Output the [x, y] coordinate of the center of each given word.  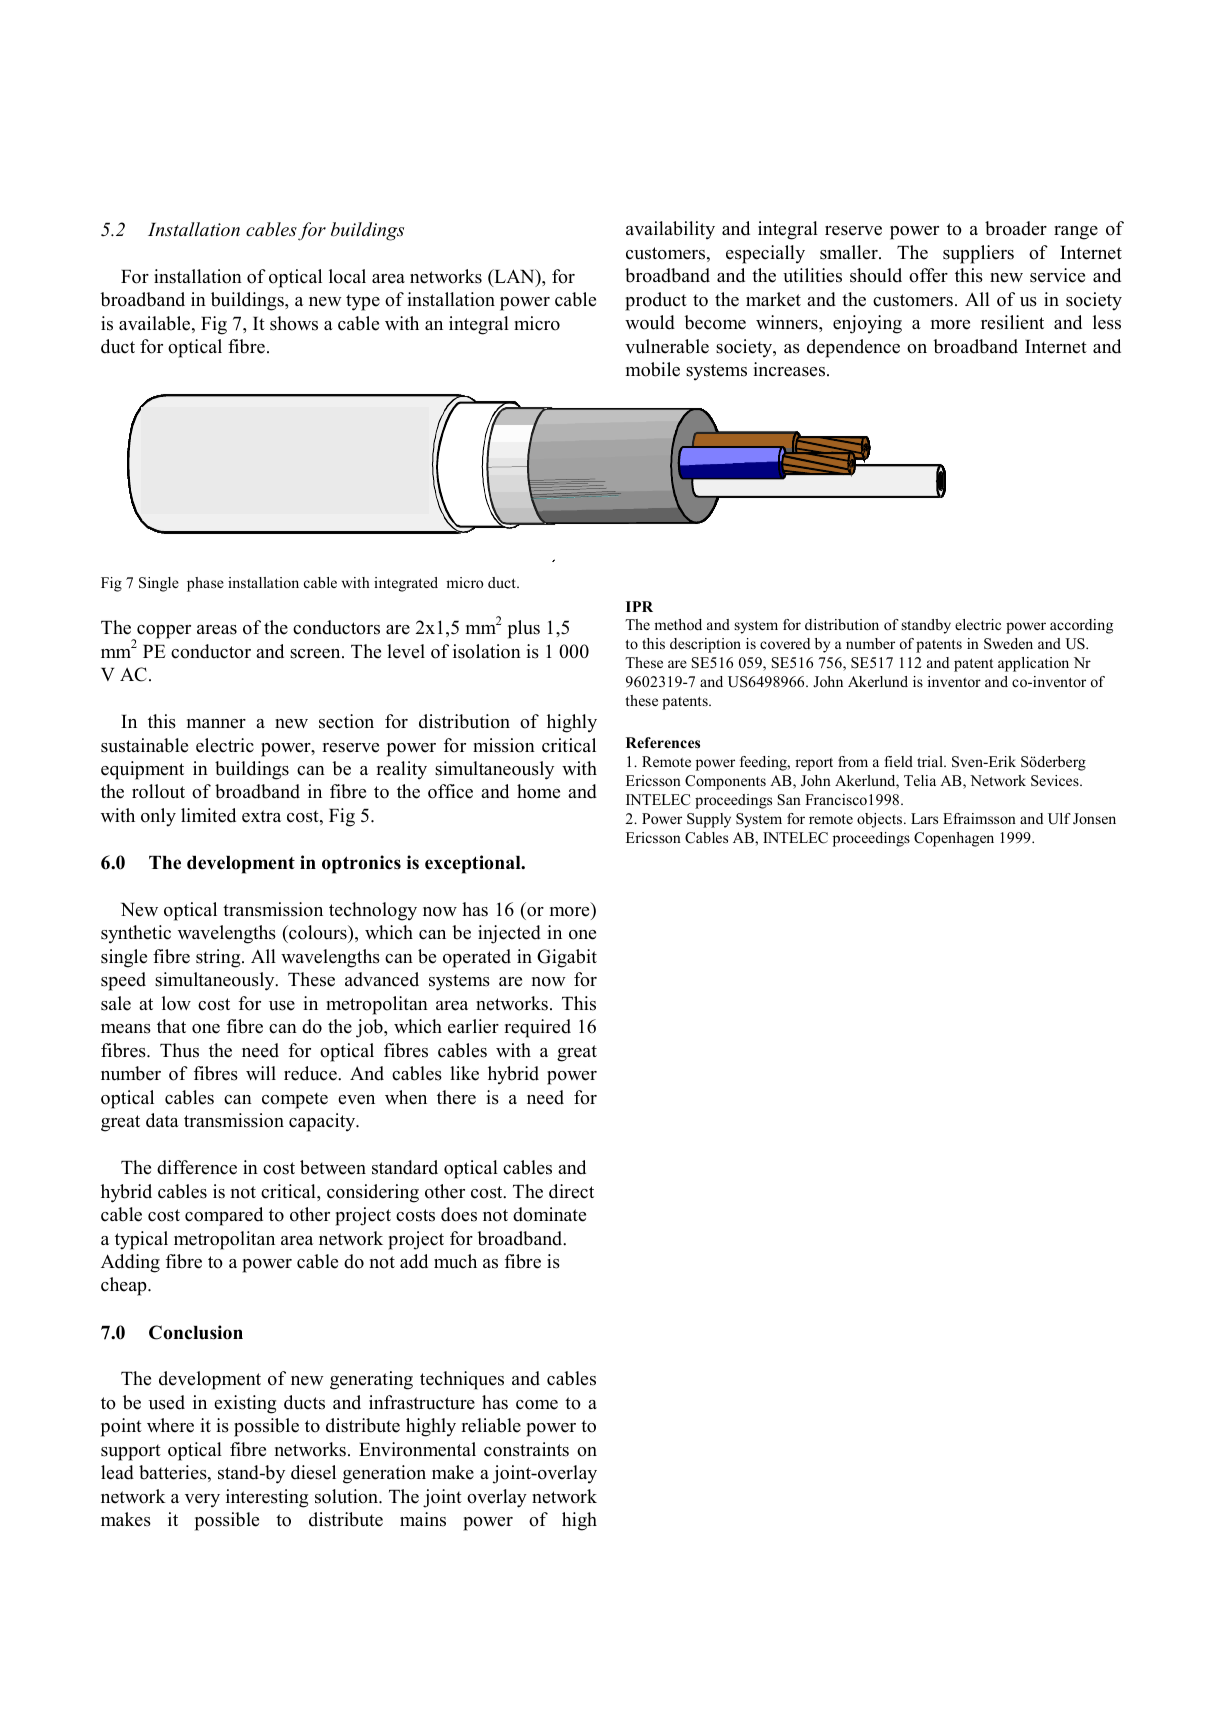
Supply [709, 820]
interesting [267, 1498]
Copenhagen [954, 839]
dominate [549, 1214]
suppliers [978, 254]
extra [261, 816]
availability [670, 230]
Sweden [1008, 644]
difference [197, 1167]
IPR [639, 606]
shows [294, 323]
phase [205, 584]
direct [571, 1191]
